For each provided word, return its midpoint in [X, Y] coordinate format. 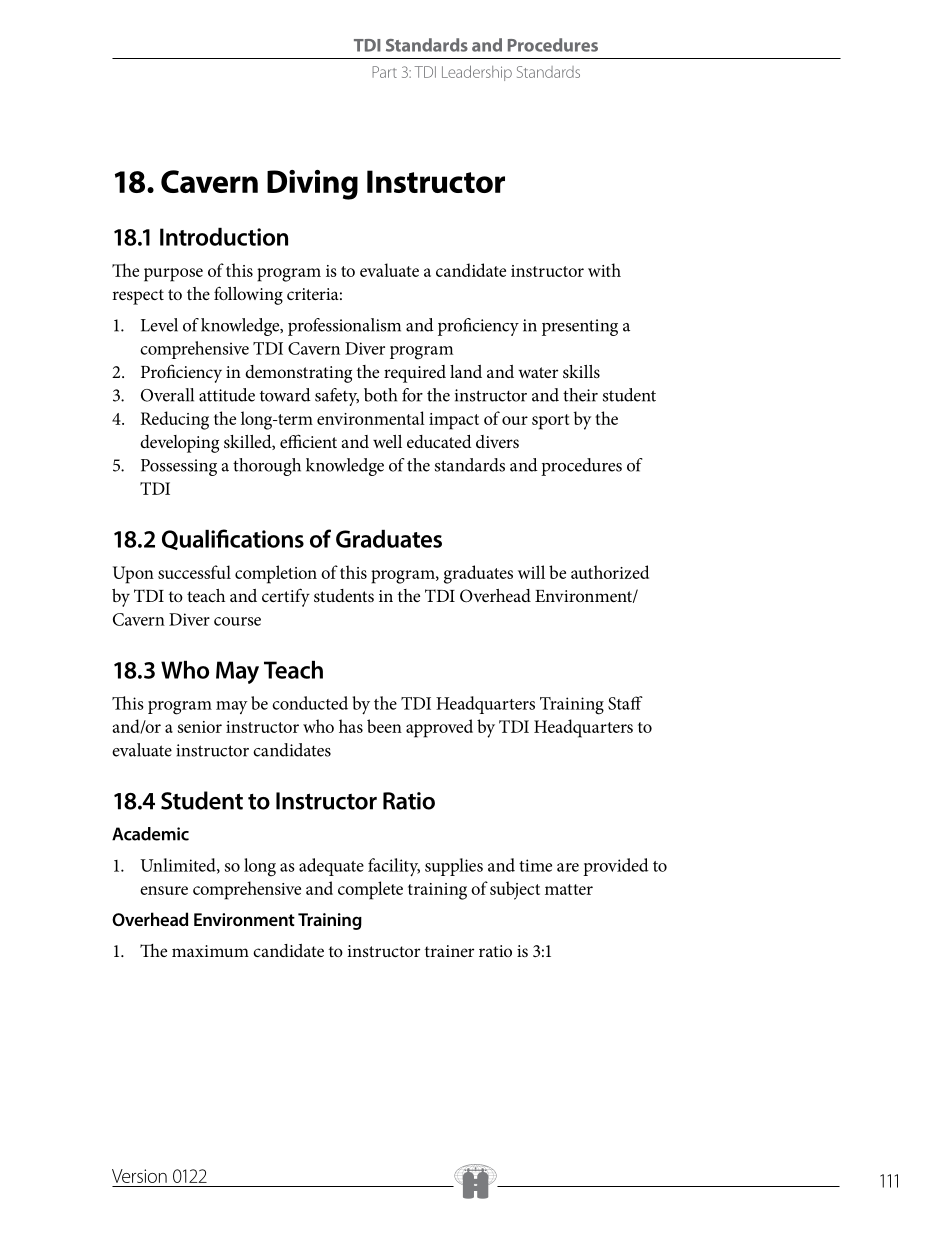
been [384, 726]
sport [550, 422]
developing [179, 444]
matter [569, 889]
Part [384, 72]
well [387, 441]
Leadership [477, 73]
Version [139, 1176]
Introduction [224, 237]
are [568, 867]
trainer [449, 951]
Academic [150, 834]
